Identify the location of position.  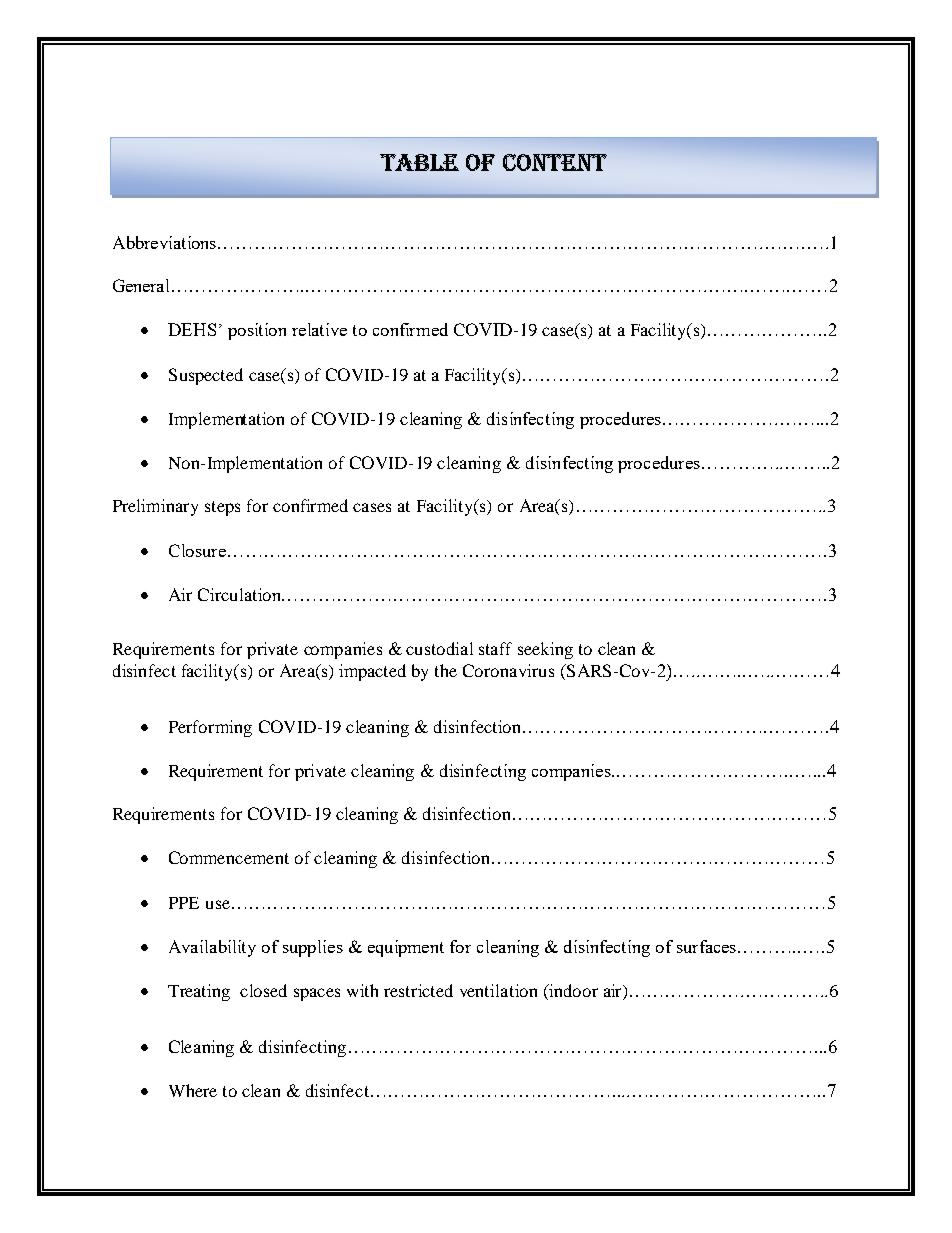
(257, 331).
